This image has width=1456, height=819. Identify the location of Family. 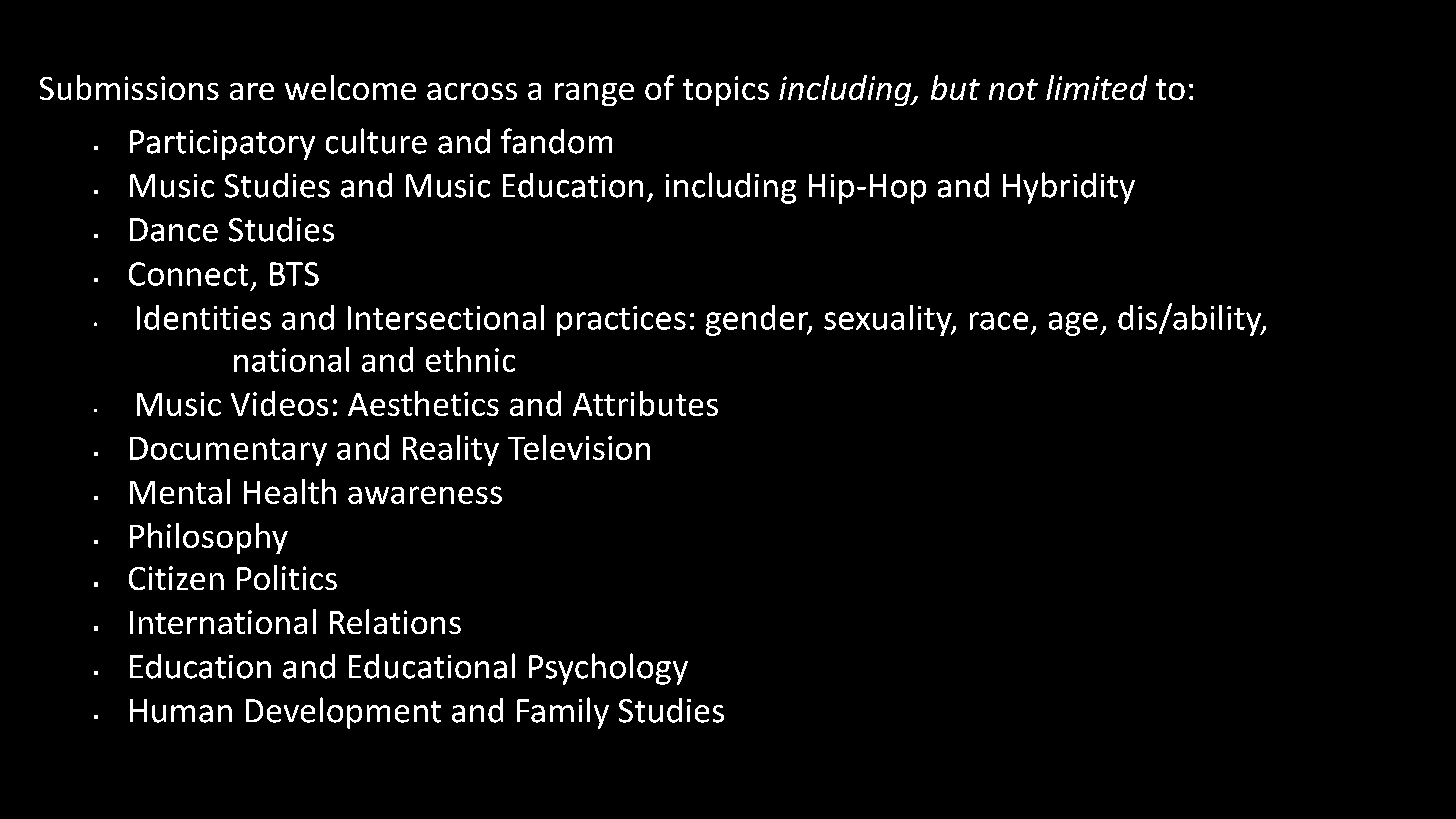
(563, 713).
